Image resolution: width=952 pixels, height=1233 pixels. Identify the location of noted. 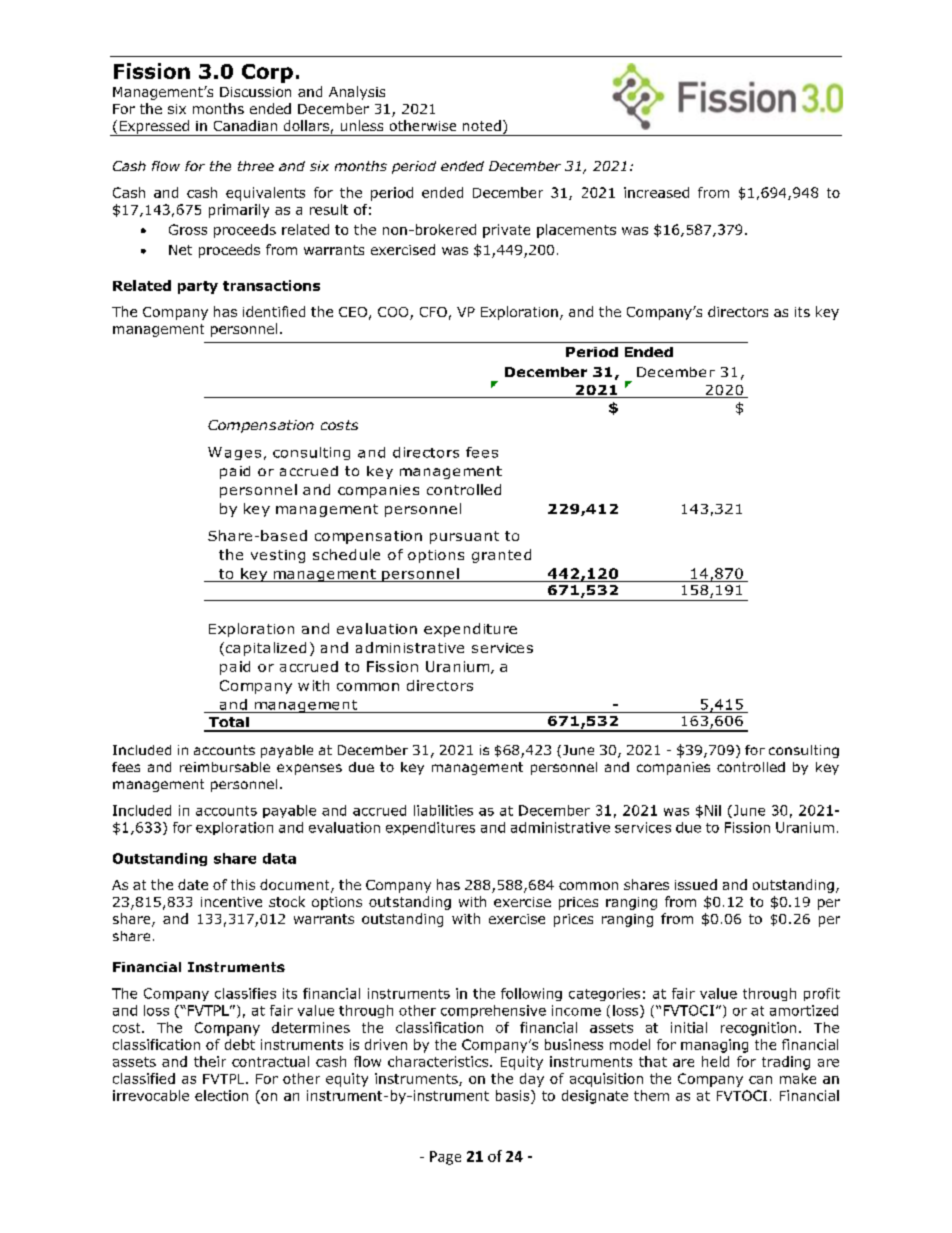
(482, 125).
